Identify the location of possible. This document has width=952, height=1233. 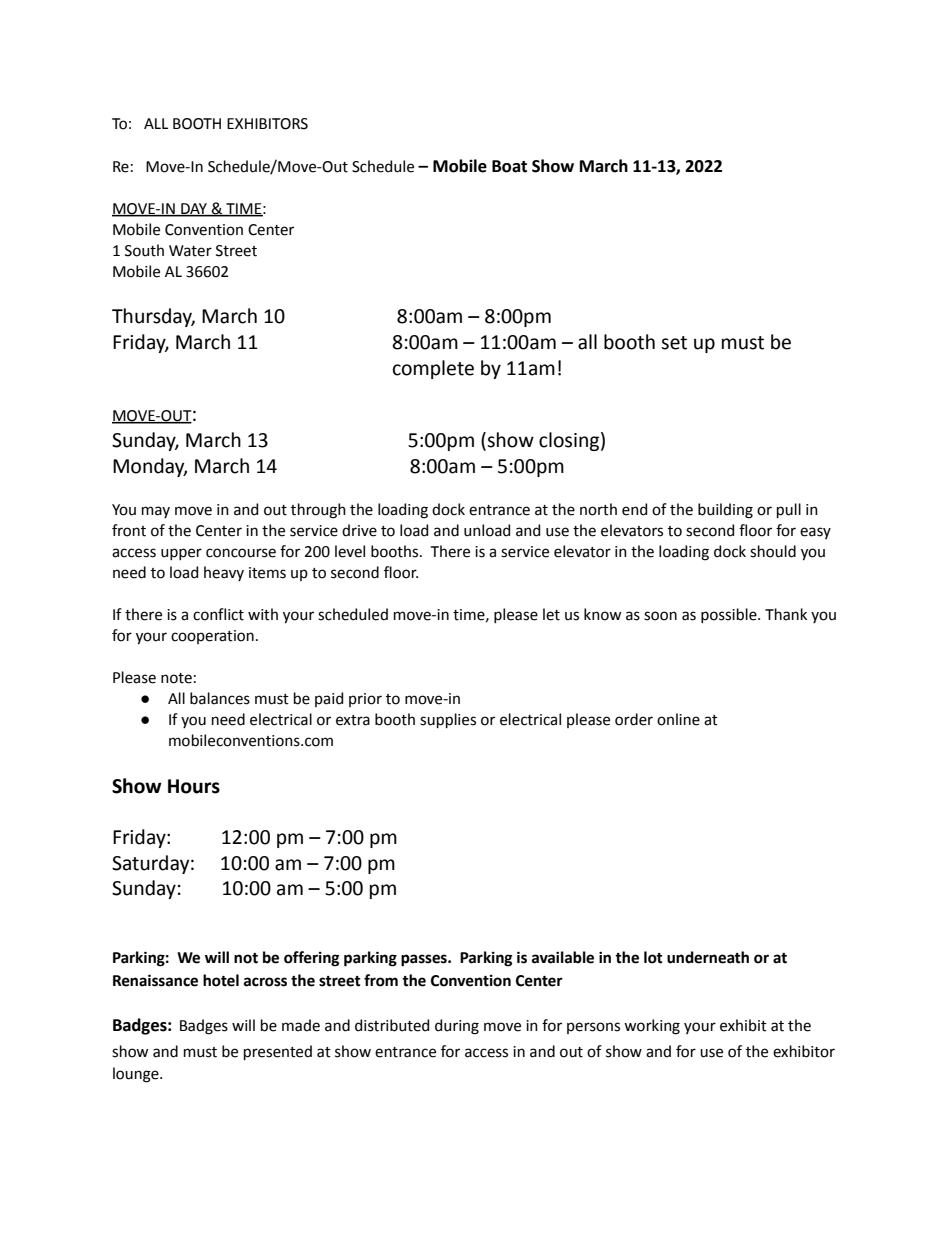
(730, 615).
